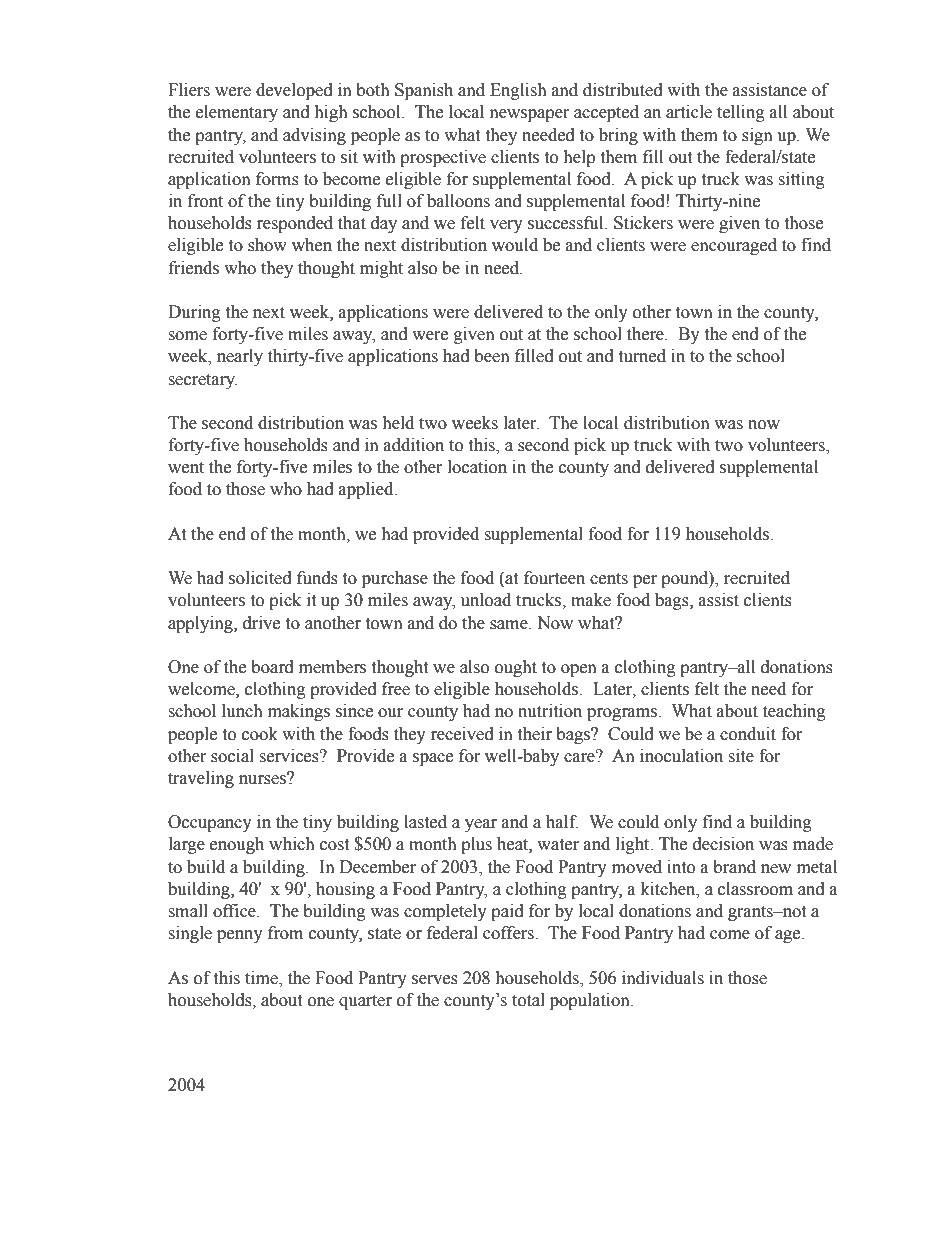 This page has width=952, height=1233. Describe the element at coordinates (262, 978) in the page. I see `time` at that location.
